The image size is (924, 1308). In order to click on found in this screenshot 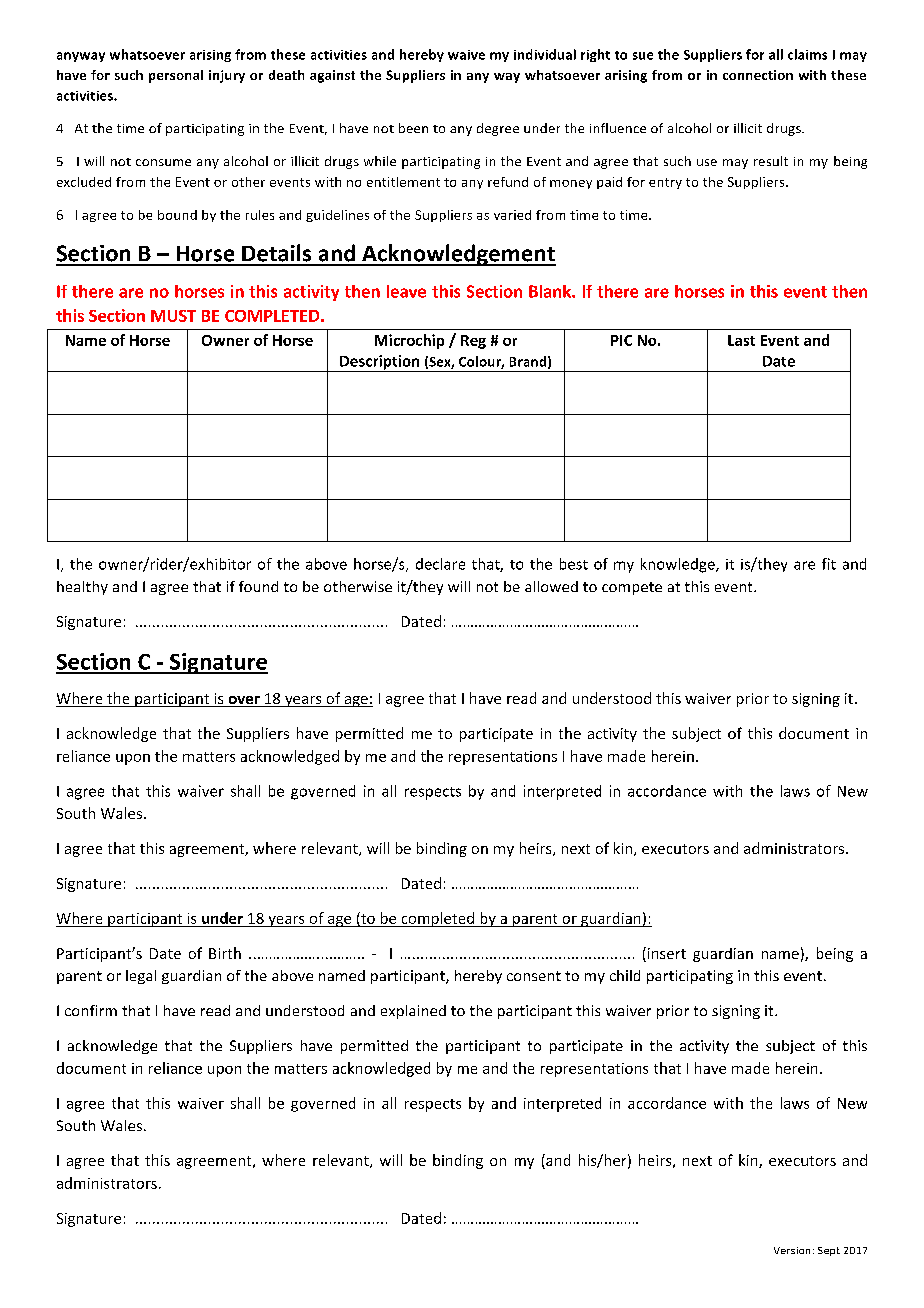, I will do `click(258, 586)`.
